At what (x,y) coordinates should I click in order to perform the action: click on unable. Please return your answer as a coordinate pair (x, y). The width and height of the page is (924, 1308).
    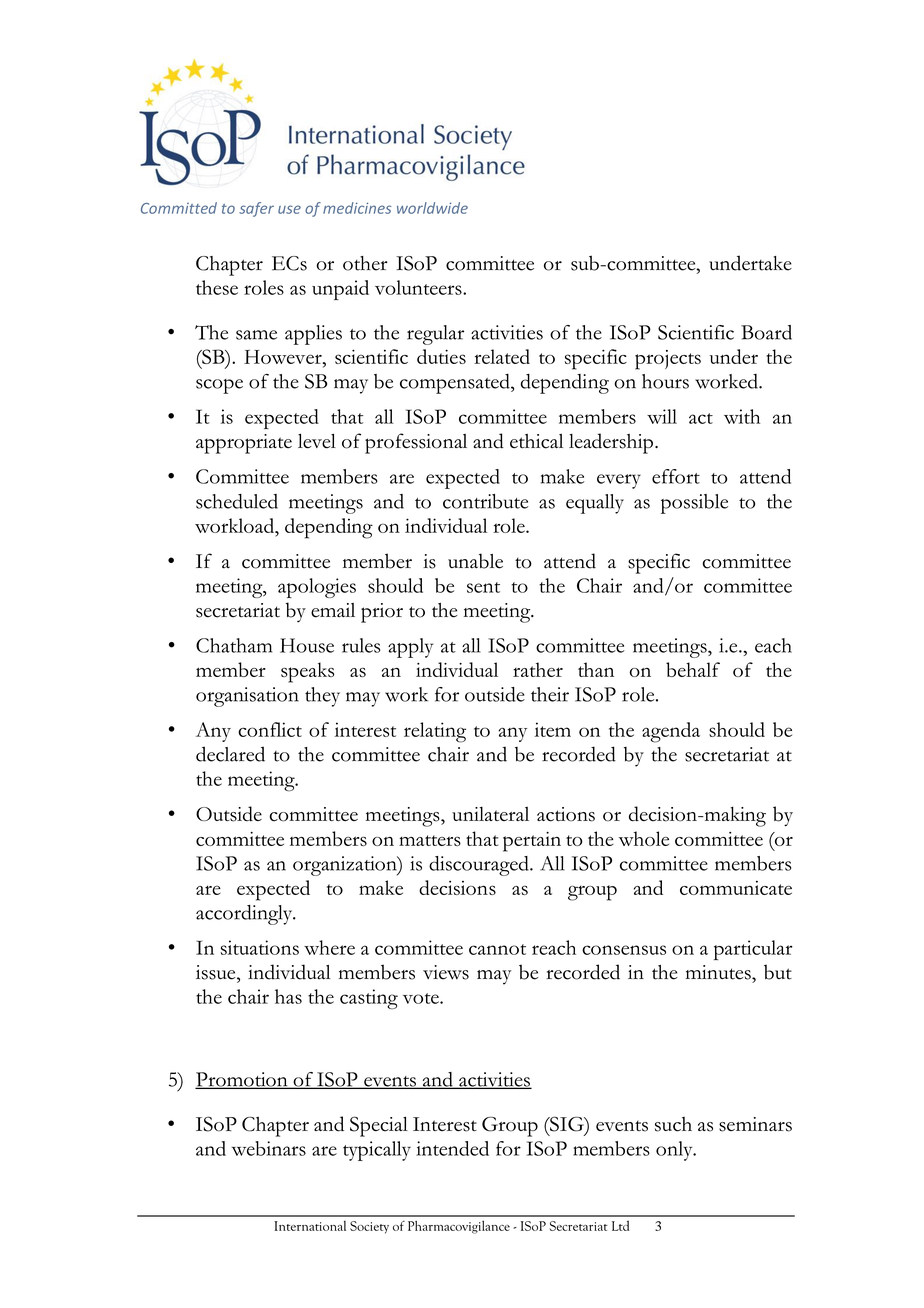
    Looking at the image, I should click on (475, 561).
